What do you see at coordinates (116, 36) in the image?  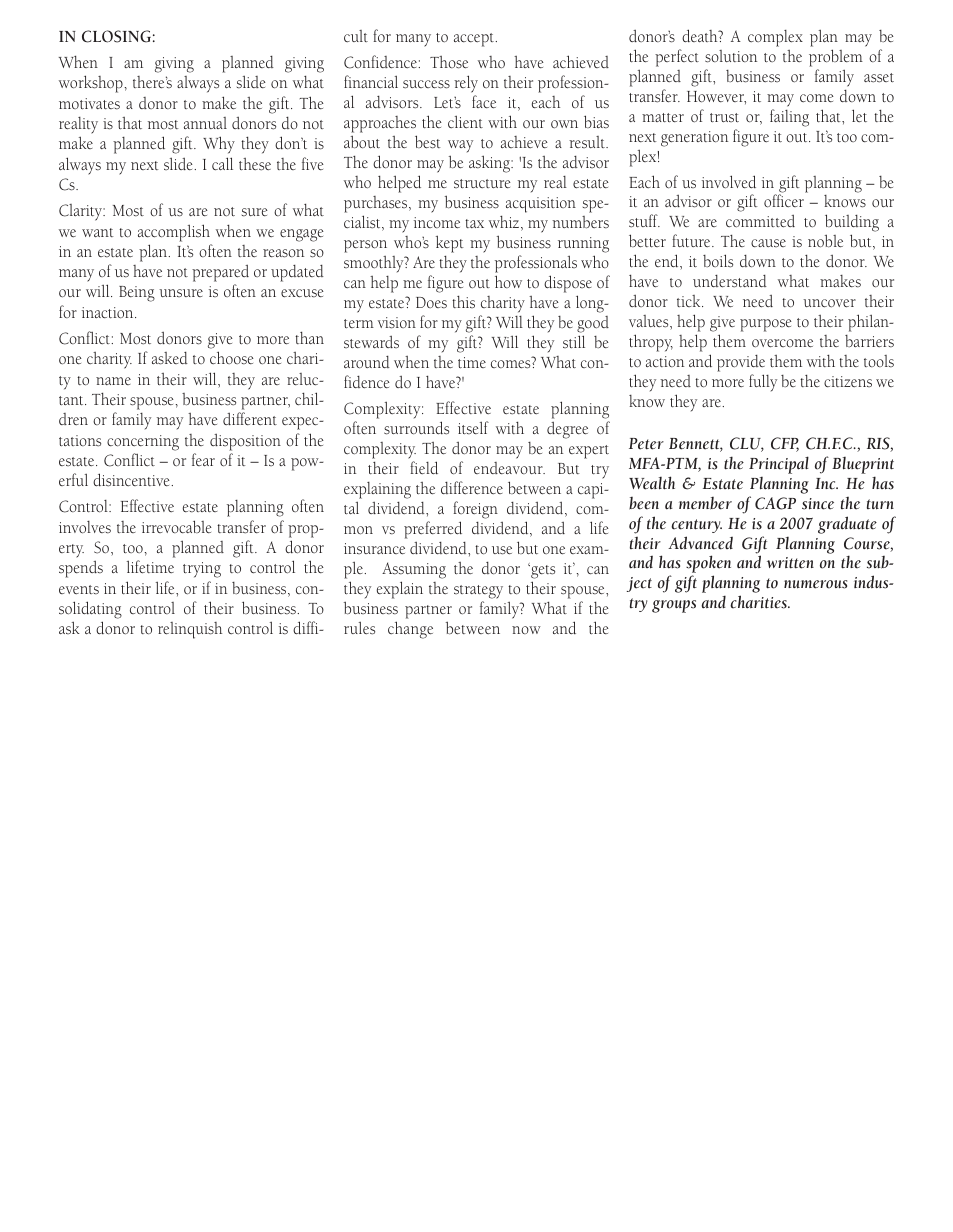 I see `CLOSING` at bounding box center [116, 36].
